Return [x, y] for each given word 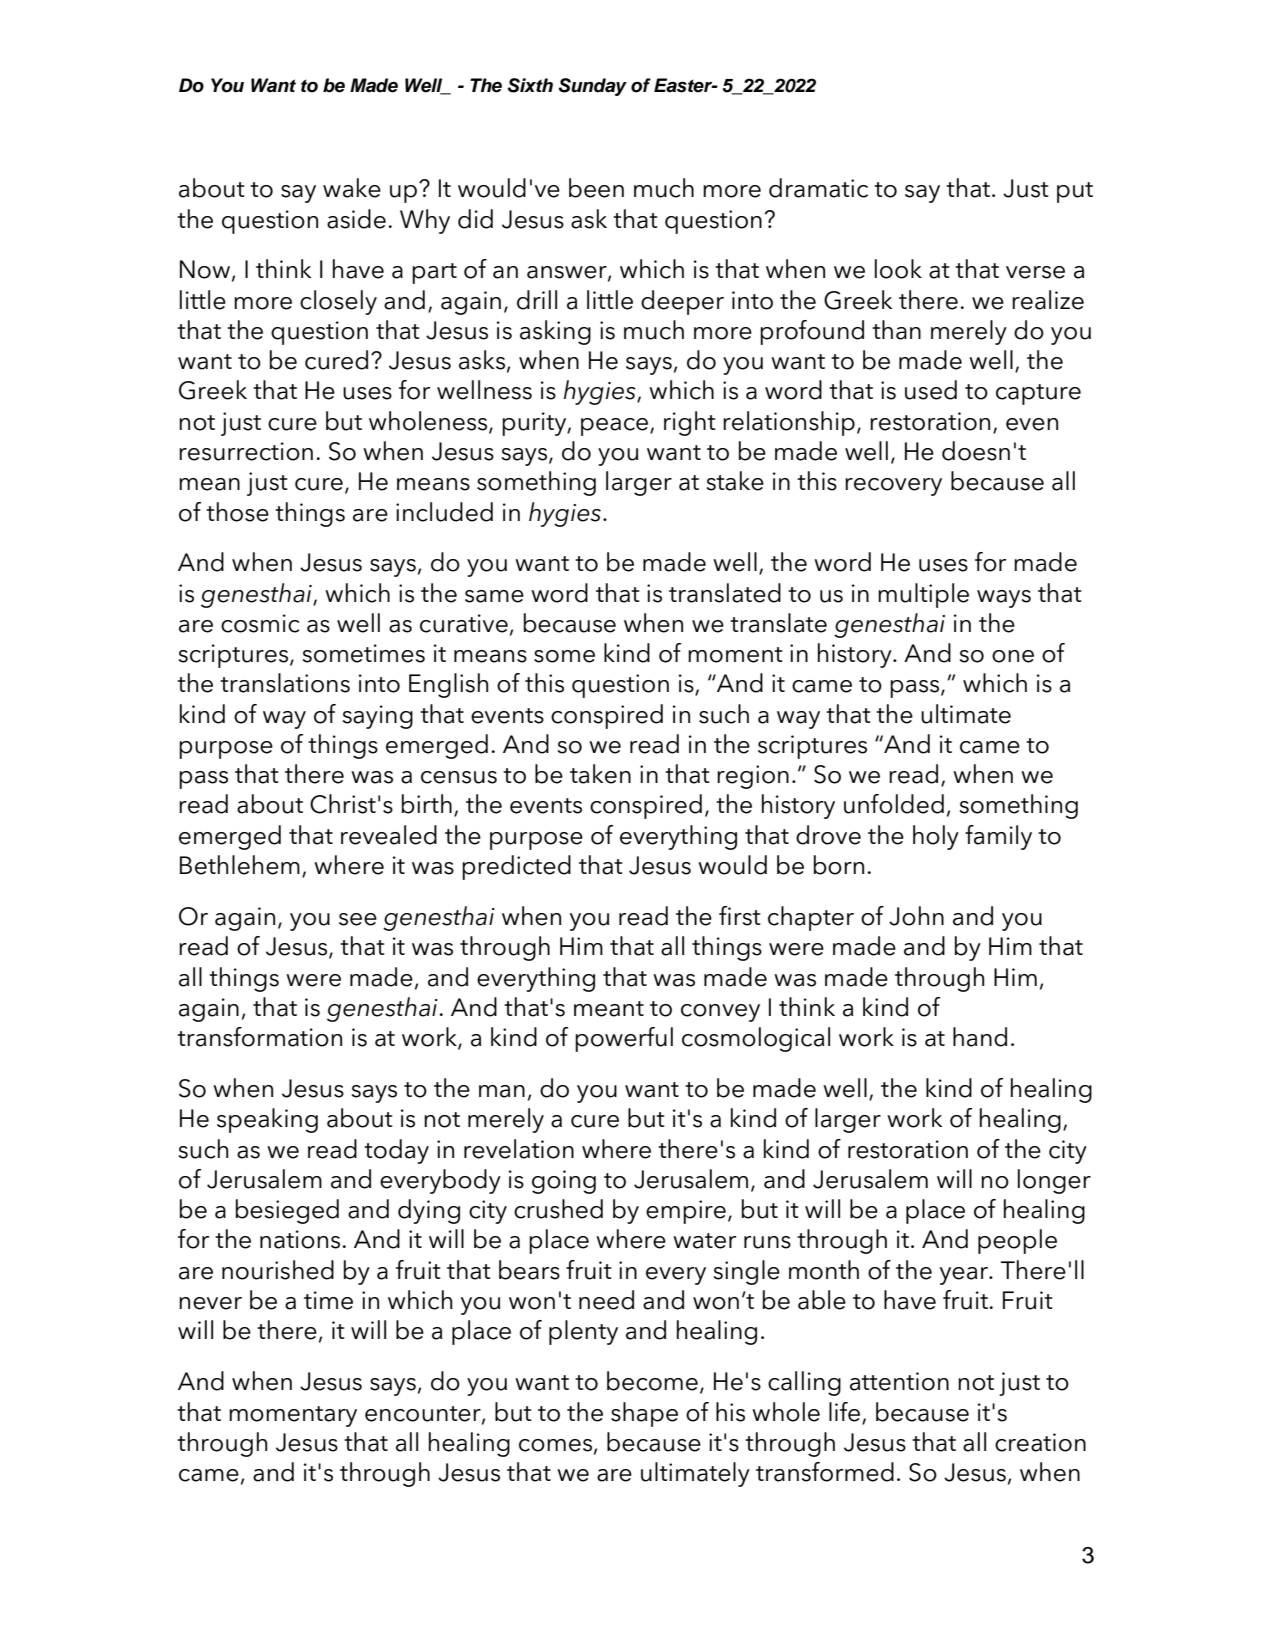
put [1075, 192]
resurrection [246, 451]
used [931, 390]
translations [285, 683]
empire [686, 1212]
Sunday [592, 87]
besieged [287, 1211]
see [358, 919]
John [916, 916]
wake [352, 188]
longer [1054, 1181]
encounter [424, 1414]
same [494, 596]
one [1013, 656]
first [740, 916]
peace [614, 427]
